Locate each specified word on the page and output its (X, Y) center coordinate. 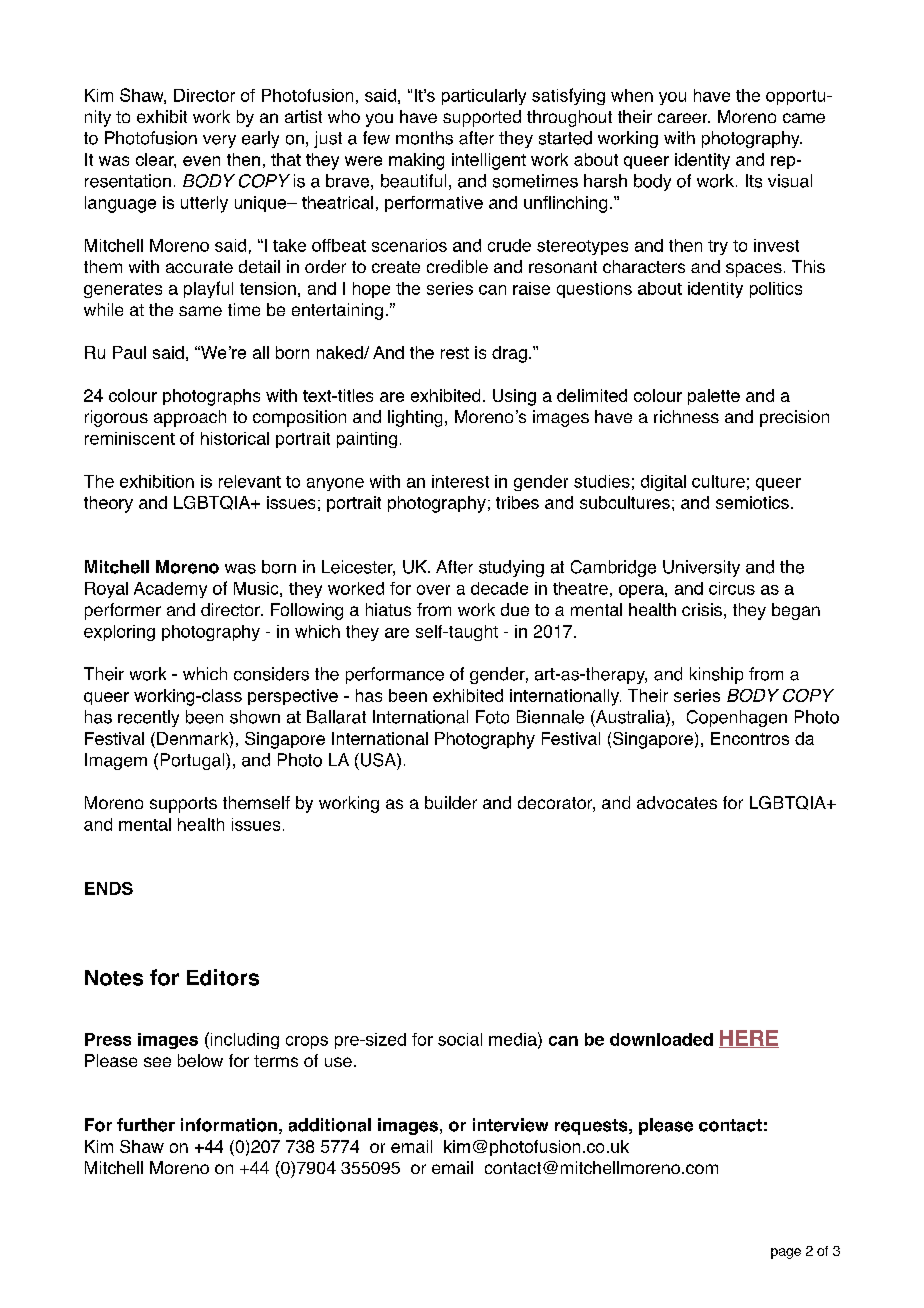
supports (183, 805)
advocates (677, 802)
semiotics (752, 502)
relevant (250, 481)
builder (451, 802)
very (219, 141)
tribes (517, 502)
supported (482, 118)
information (229, 1125)
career (684, 118)
